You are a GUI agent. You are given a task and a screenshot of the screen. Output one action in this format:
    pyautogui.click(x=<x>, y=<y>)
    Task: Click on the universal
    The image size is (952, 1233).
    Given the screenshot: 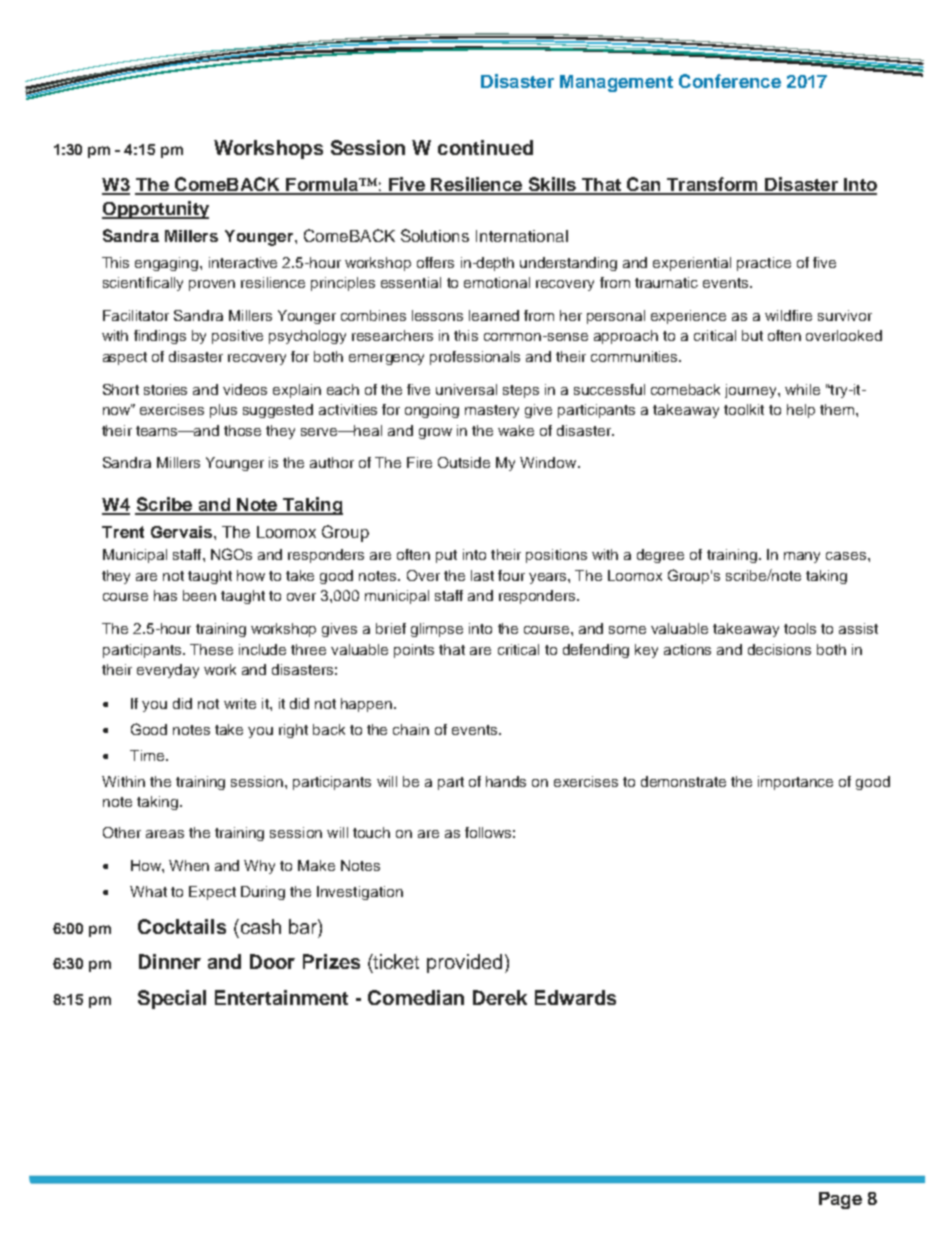 What is the action you would take?
    pyautogui.click(x=466, y=389)
